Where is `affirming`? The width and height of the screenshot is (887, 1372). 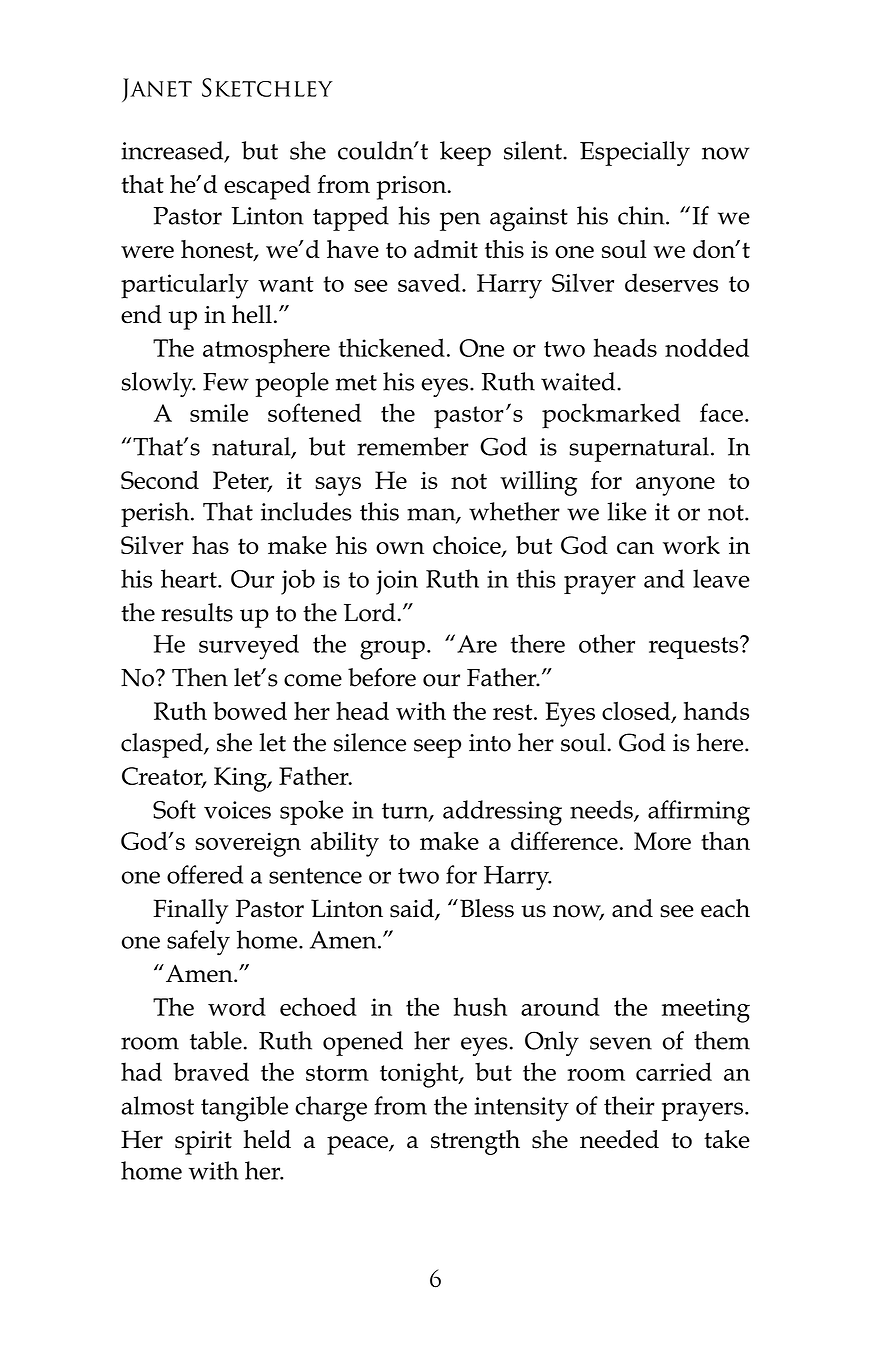 affirming is located at coordinates (699, 813).
